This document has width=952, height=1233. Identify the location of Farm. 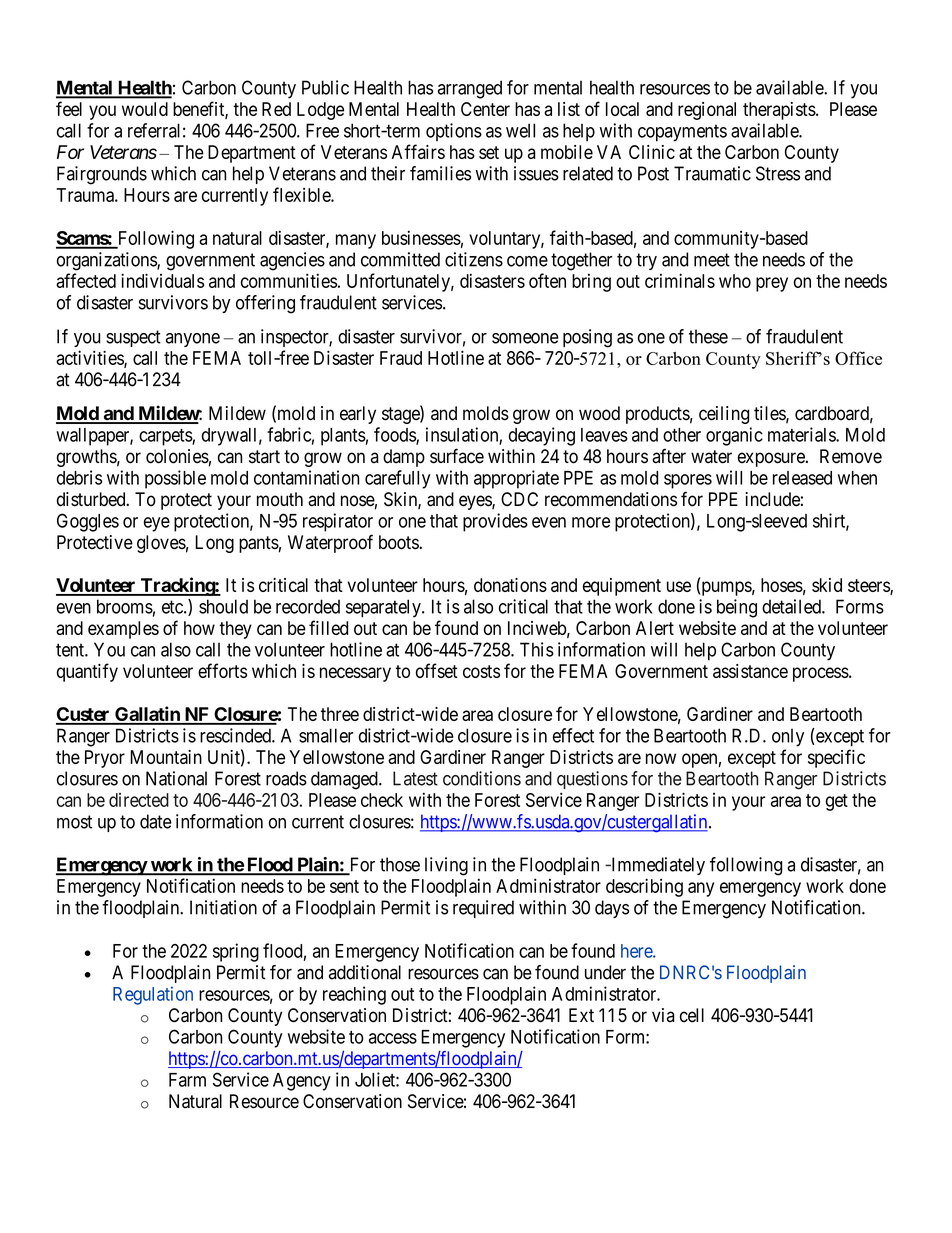
(187, 1080).
